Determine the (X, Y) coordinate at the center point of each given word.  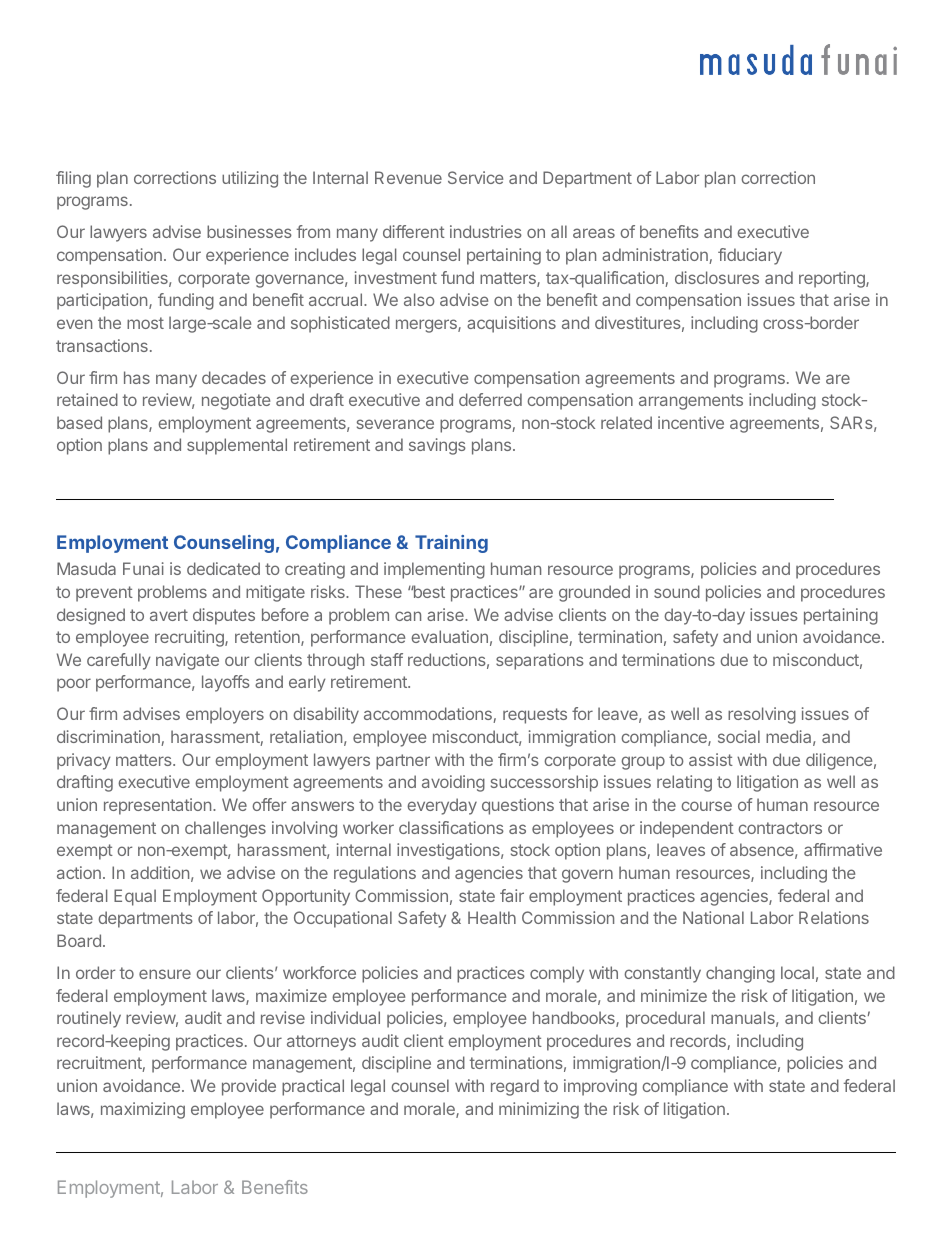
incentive (691, 422)
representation (157, 806)
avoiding (453, 783)
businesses (249, 231)
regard (515, 1087)
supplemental (237, 446)
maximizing (143, 1110)
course (706, 806)
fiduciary (750, 256)
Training (451, 544)
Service (475, 177)
